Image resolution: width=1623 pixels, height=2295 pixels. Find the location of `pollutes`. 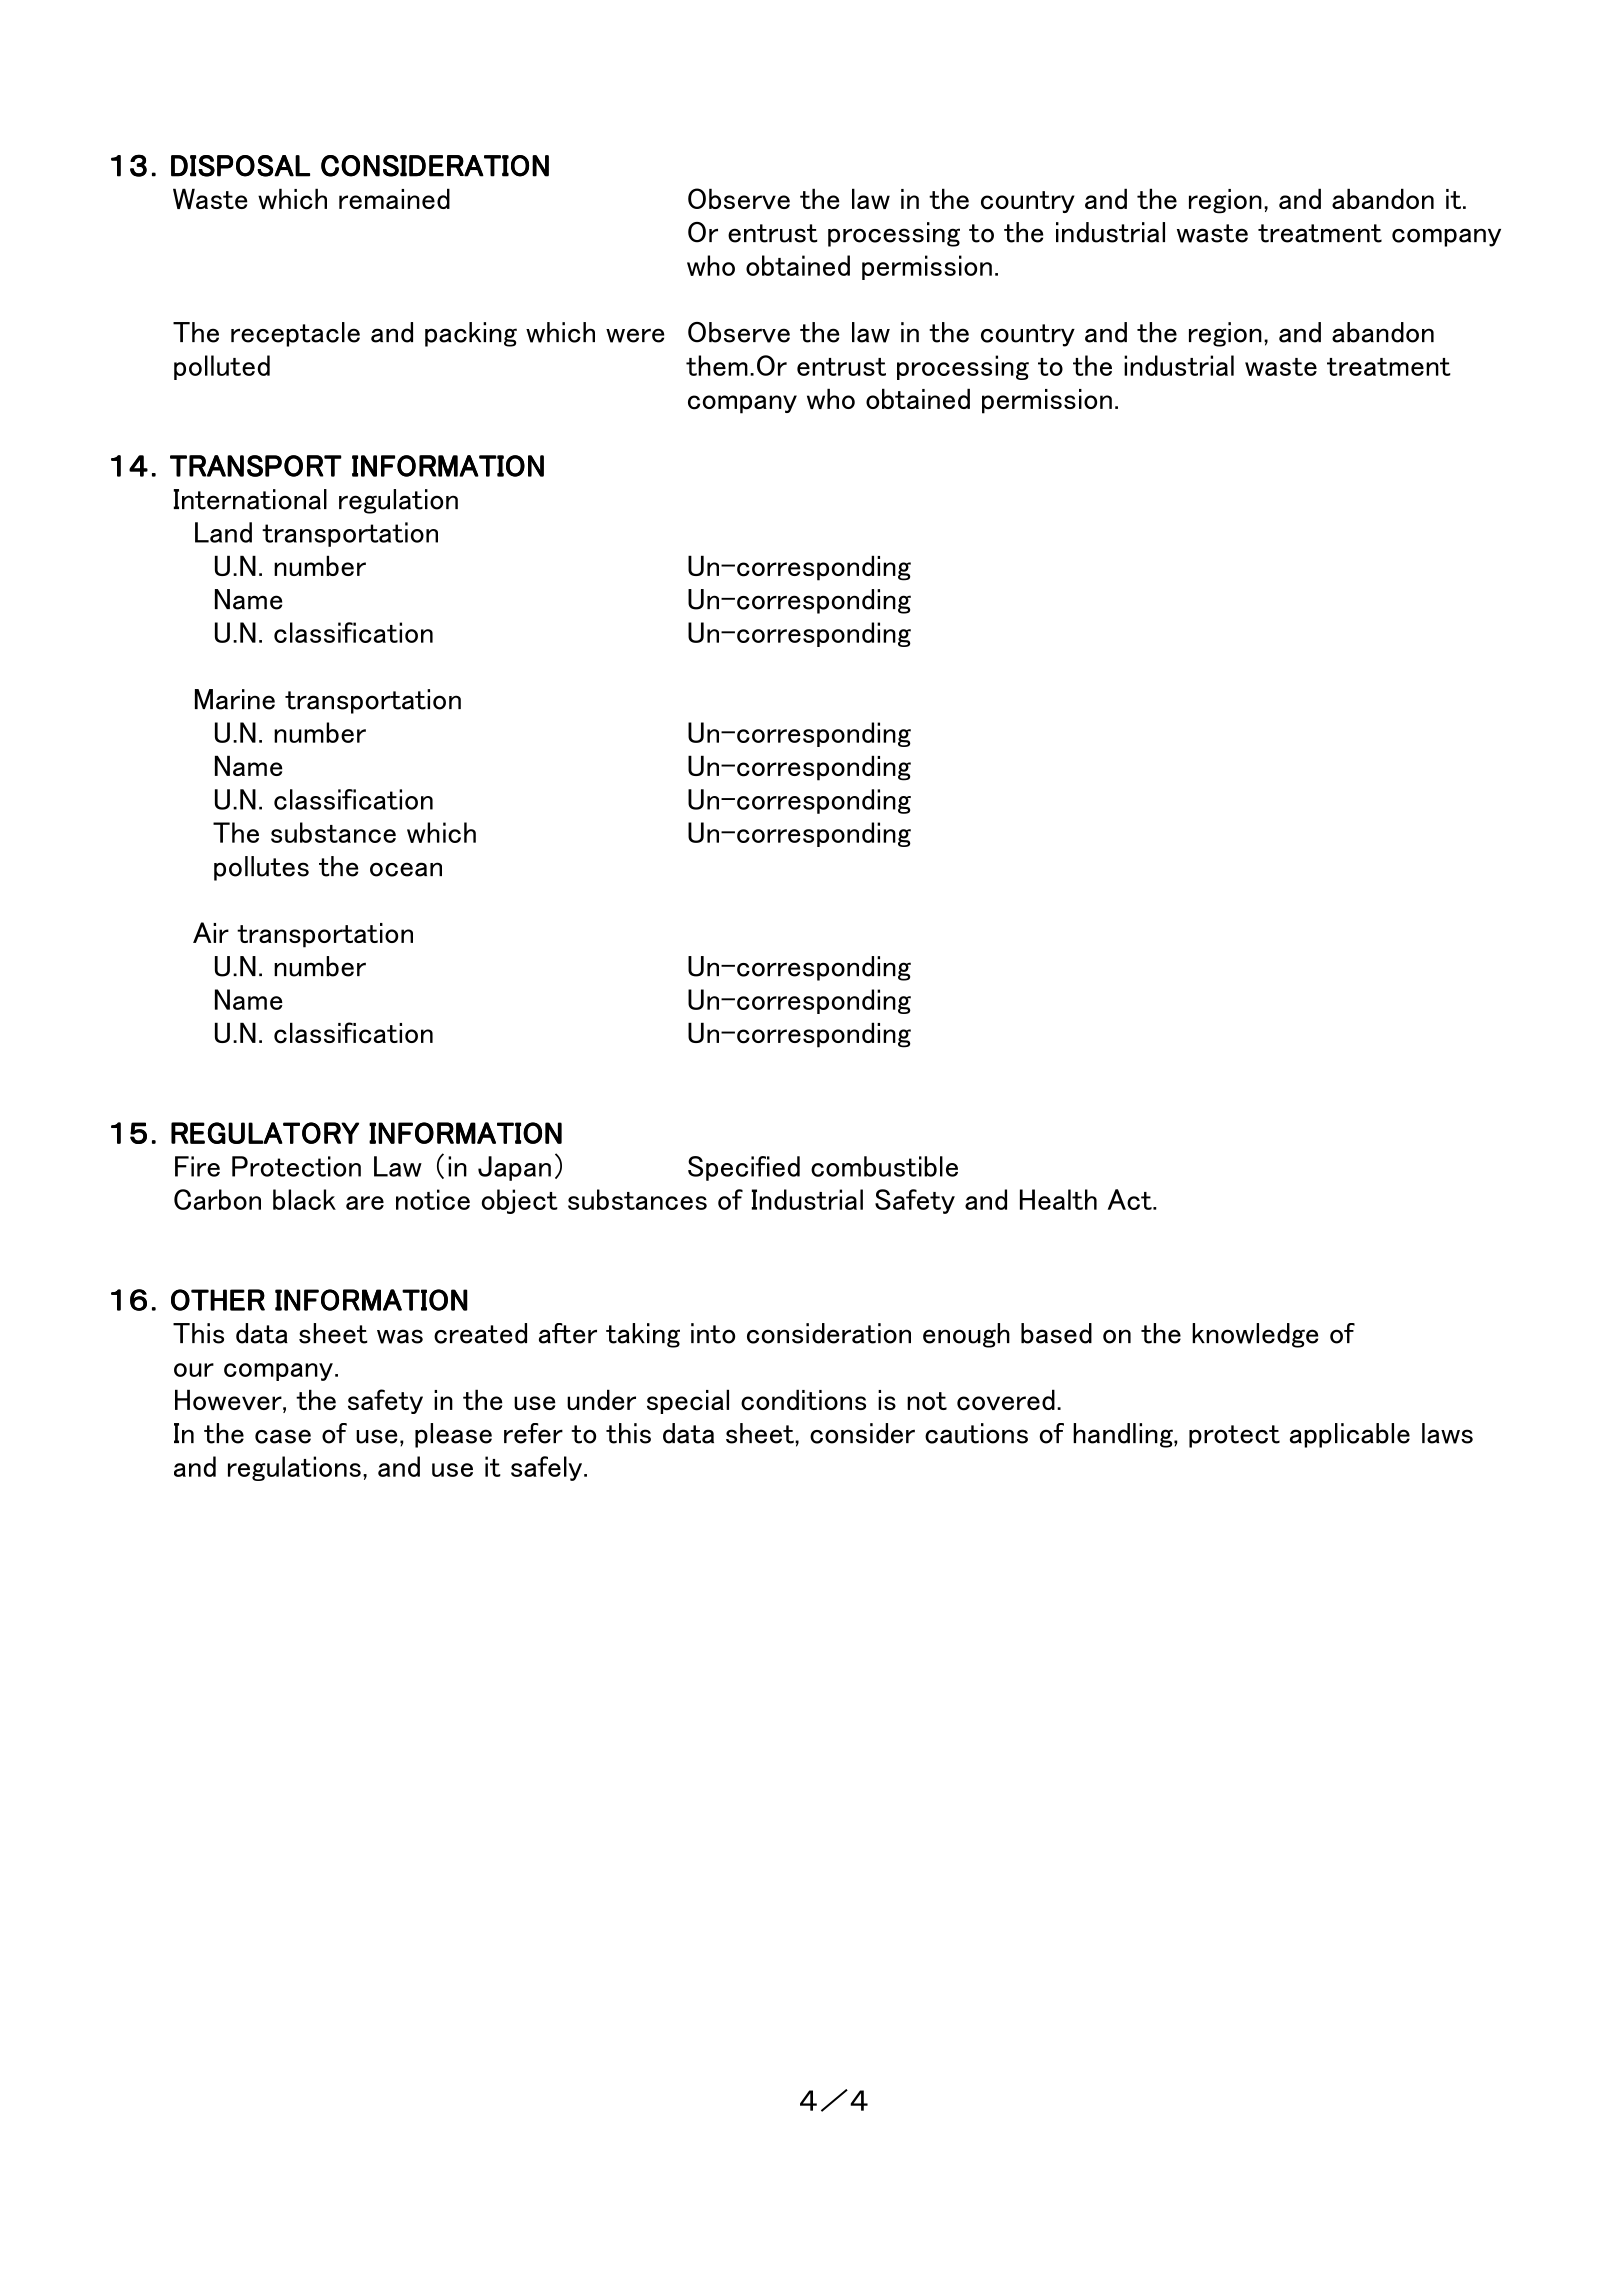

pollutes is located at coordinates (261, 868).
